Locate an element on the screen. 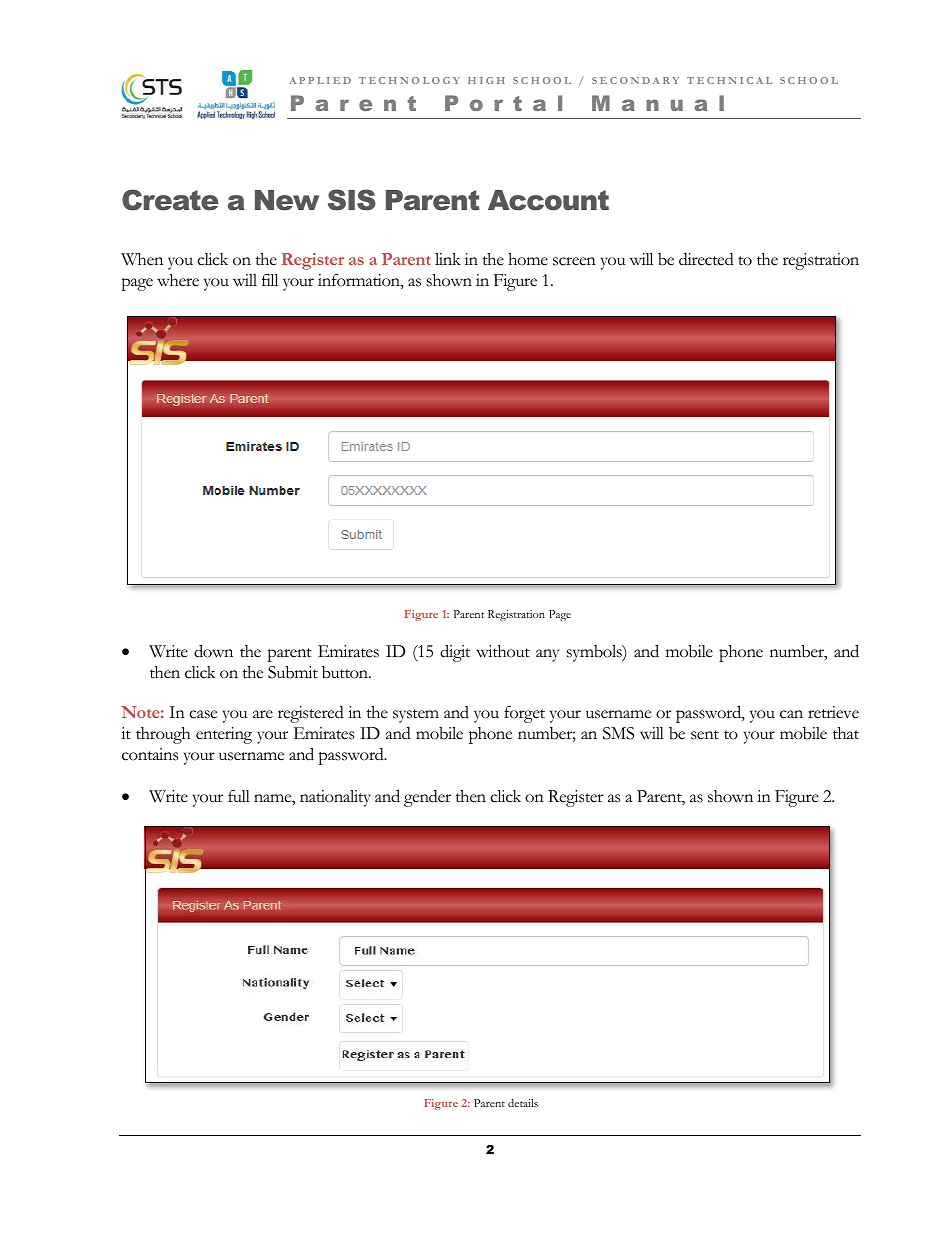  details is located at coordinates (523, 1103).
